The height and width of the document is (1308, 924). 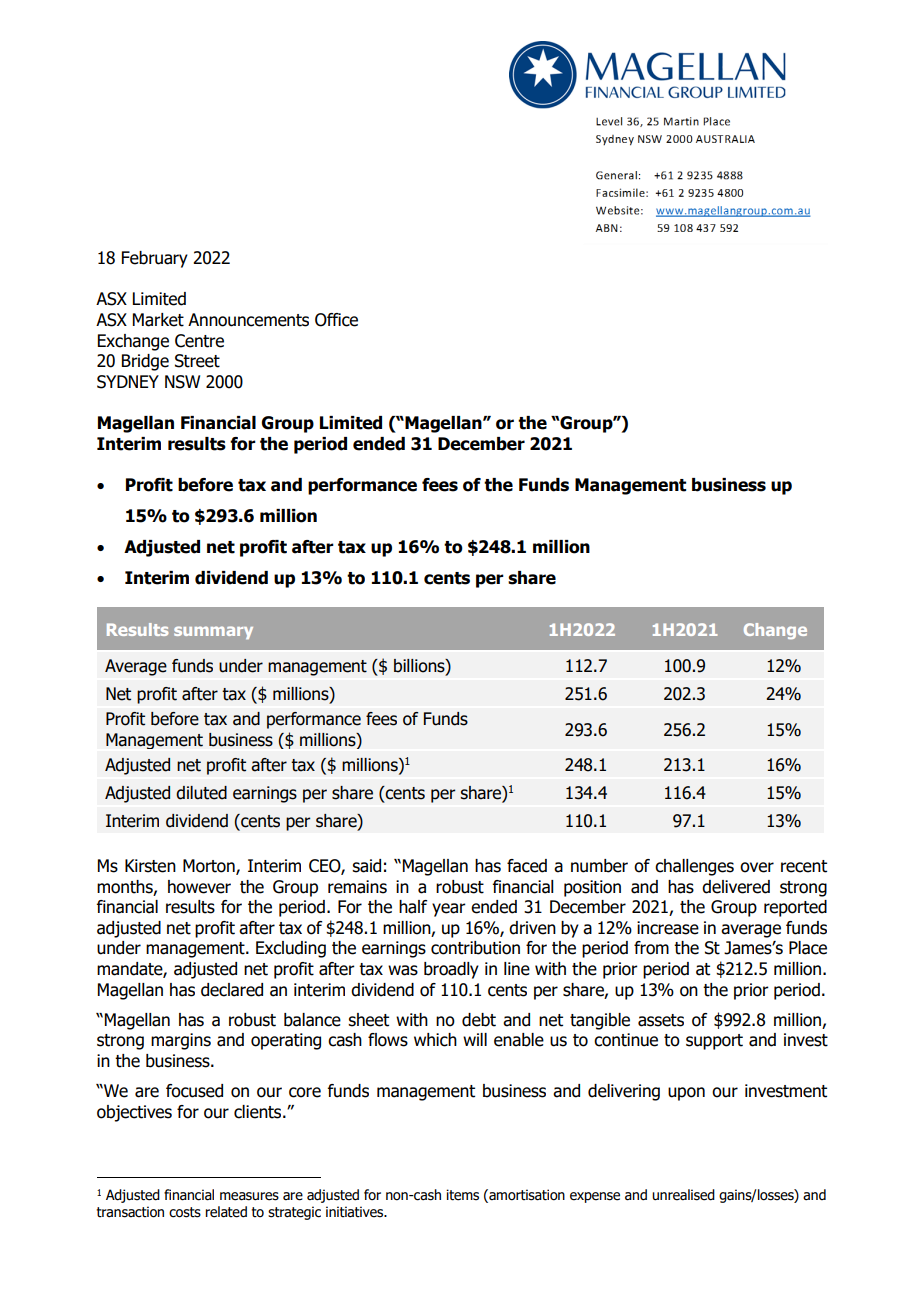 I want to click on diluted, so click(x=201, y=793).
